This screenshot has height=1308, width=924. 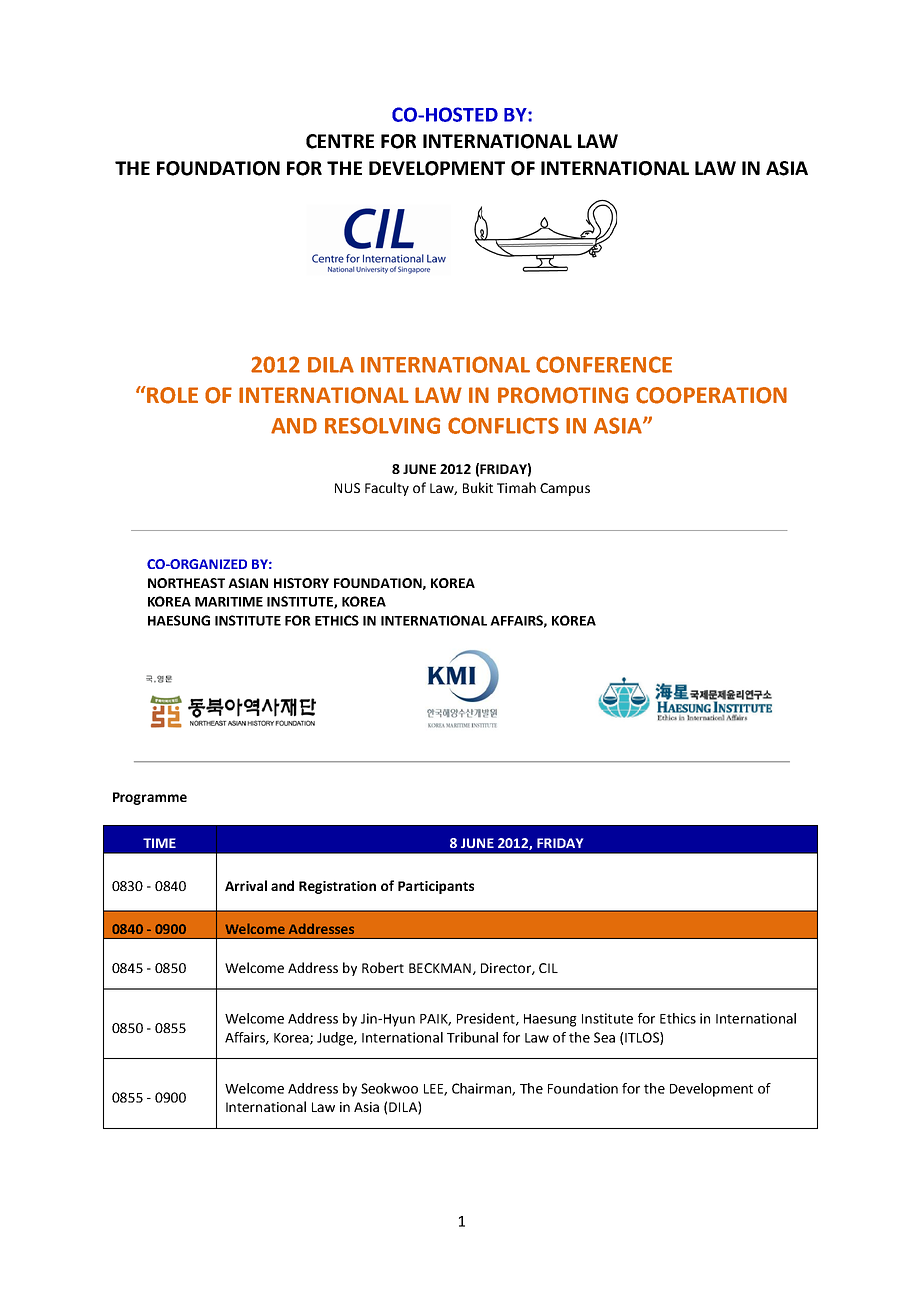 What do you see at coordinates (383, 967) in the screenshot?
I see `Robert` at bounding box center [383, 967].
